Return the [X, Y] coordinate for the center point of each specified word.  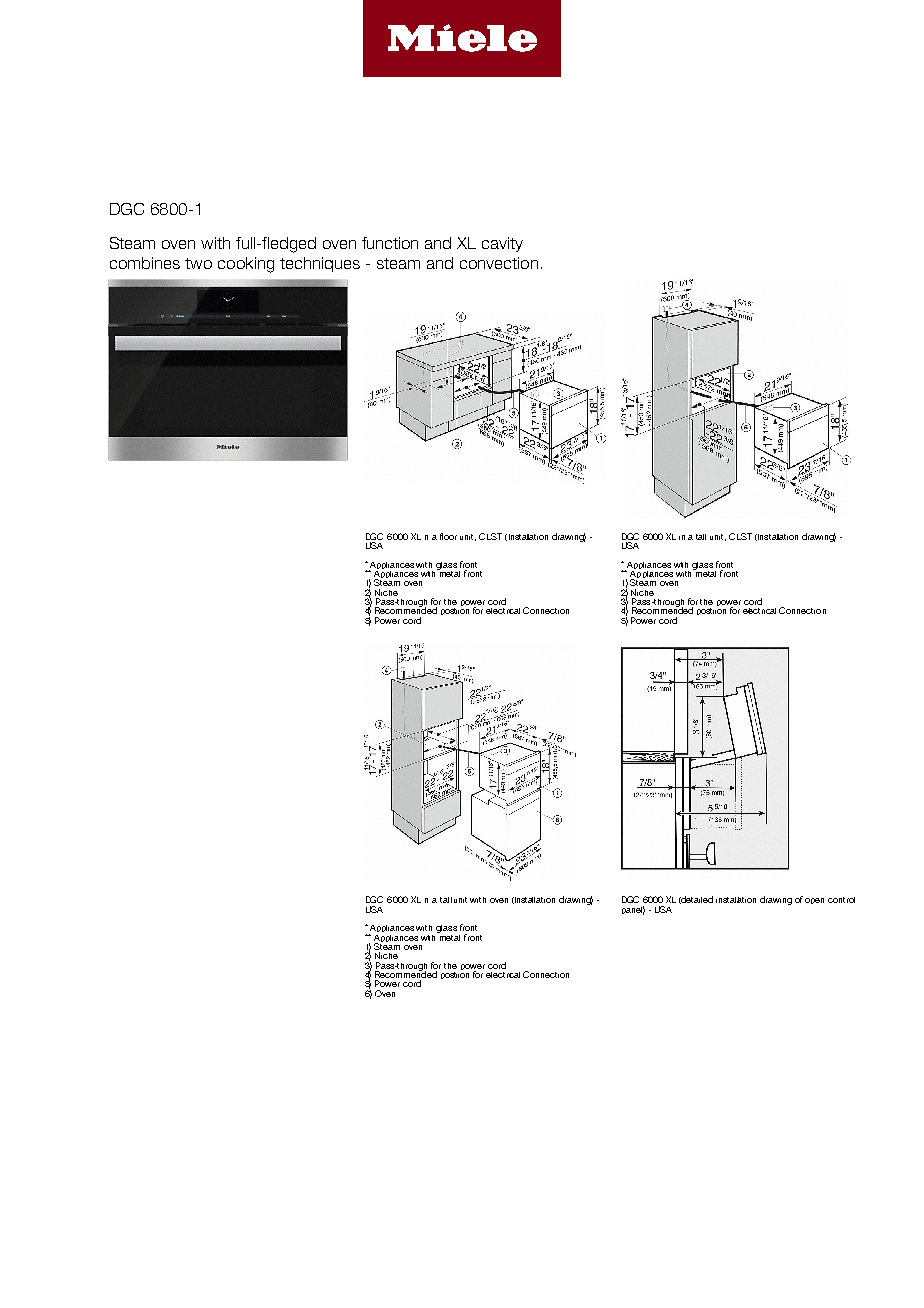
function [390, 243]
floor [448, 536]
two [198, 263]
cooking [246, 265]
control [841, 900]
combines [145, 263]
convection [499, 263]
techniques [320, 264]
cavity [502, 244]
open [814, 901]
